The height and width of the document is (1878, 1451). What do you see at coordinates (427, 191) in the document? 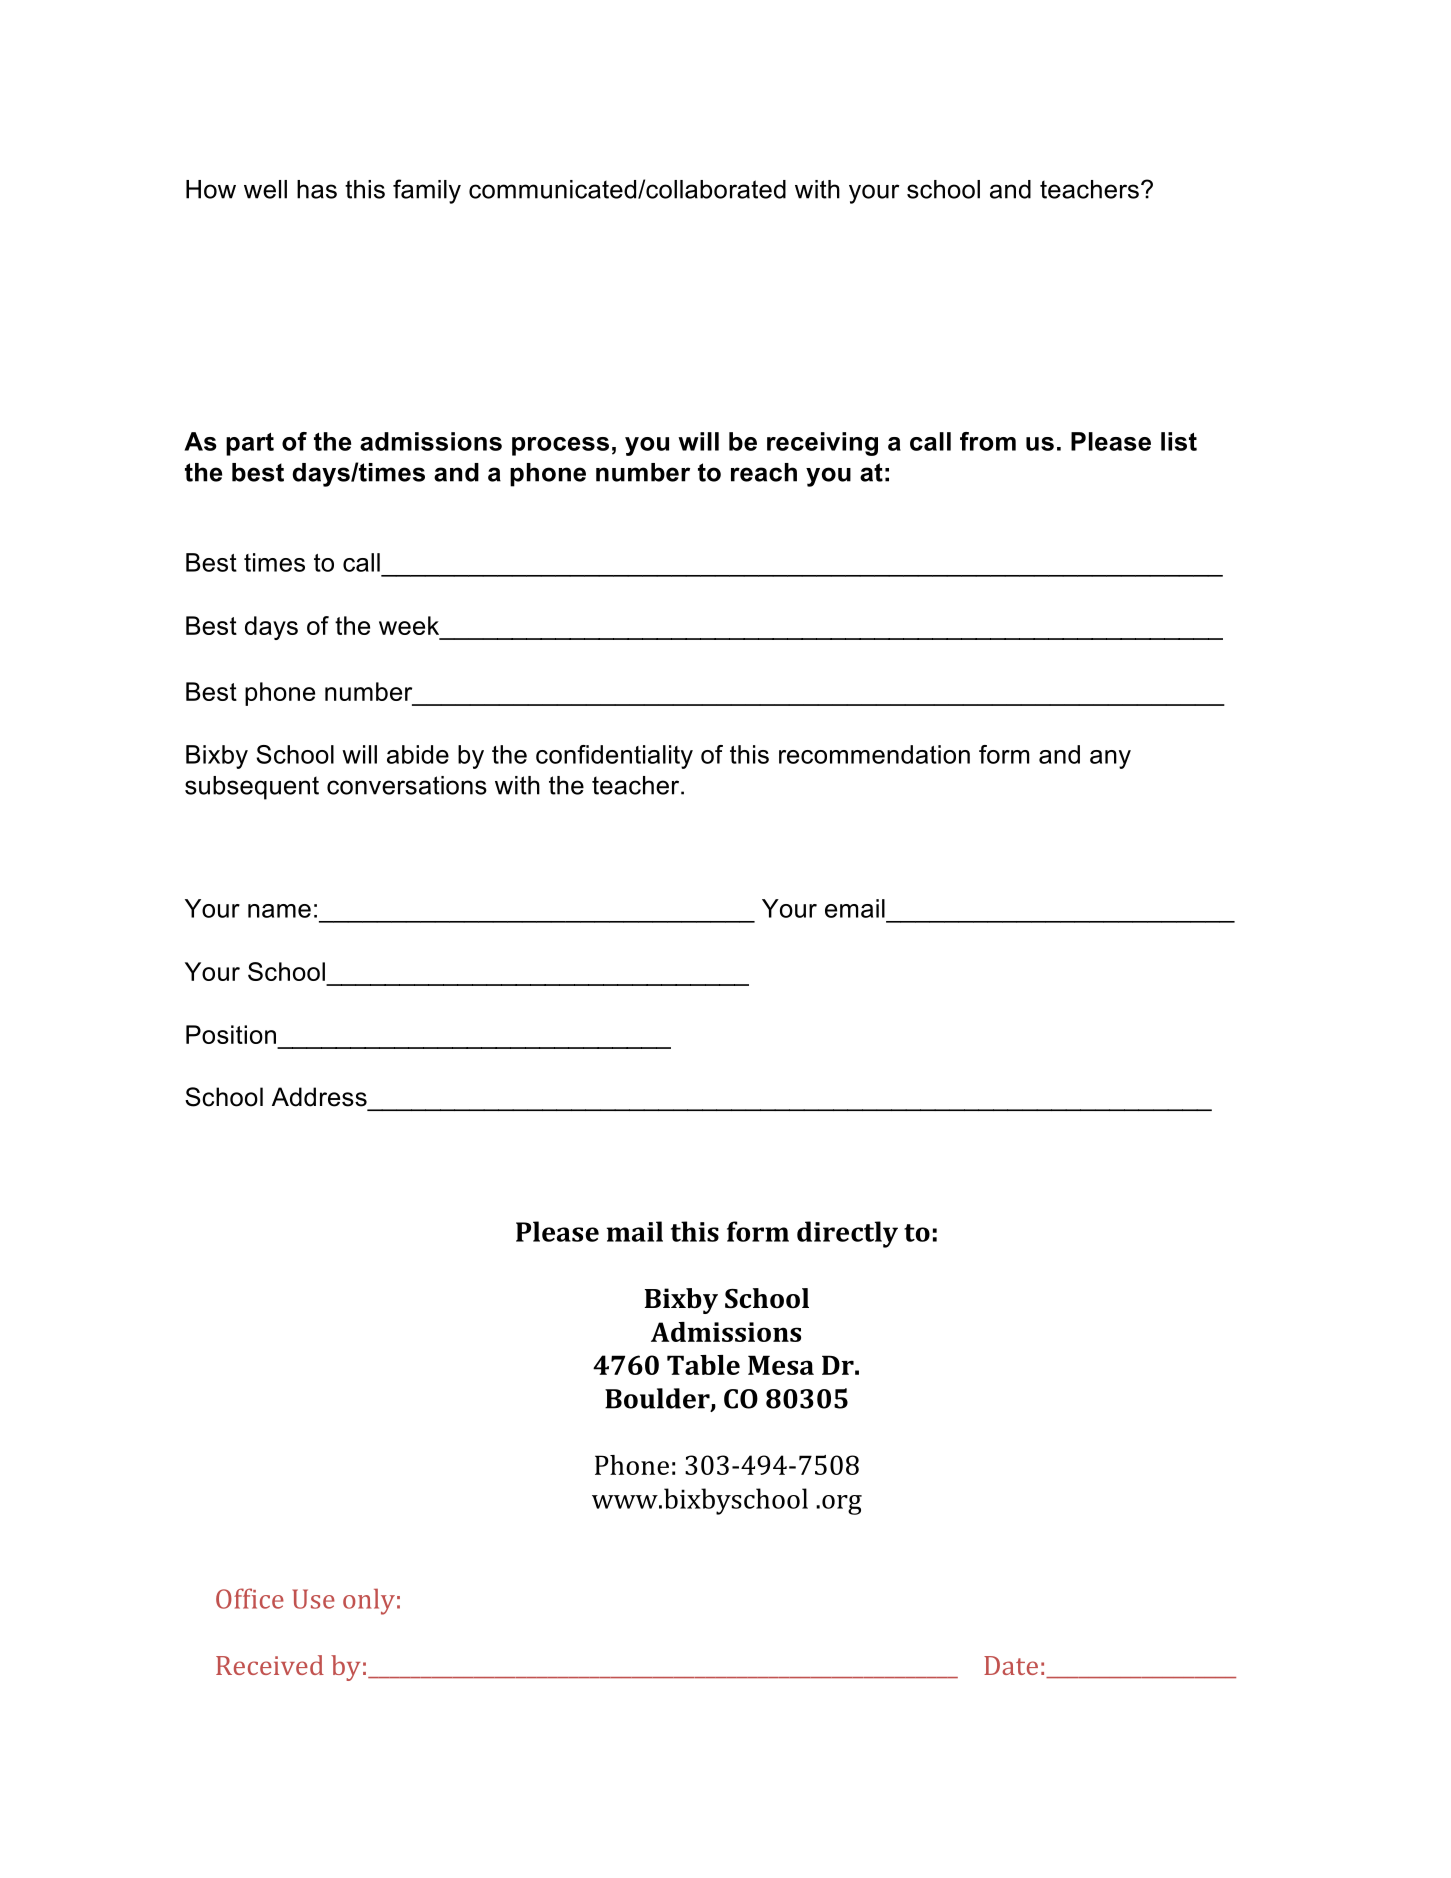
I see `family` at bounding box center [427, 191].
